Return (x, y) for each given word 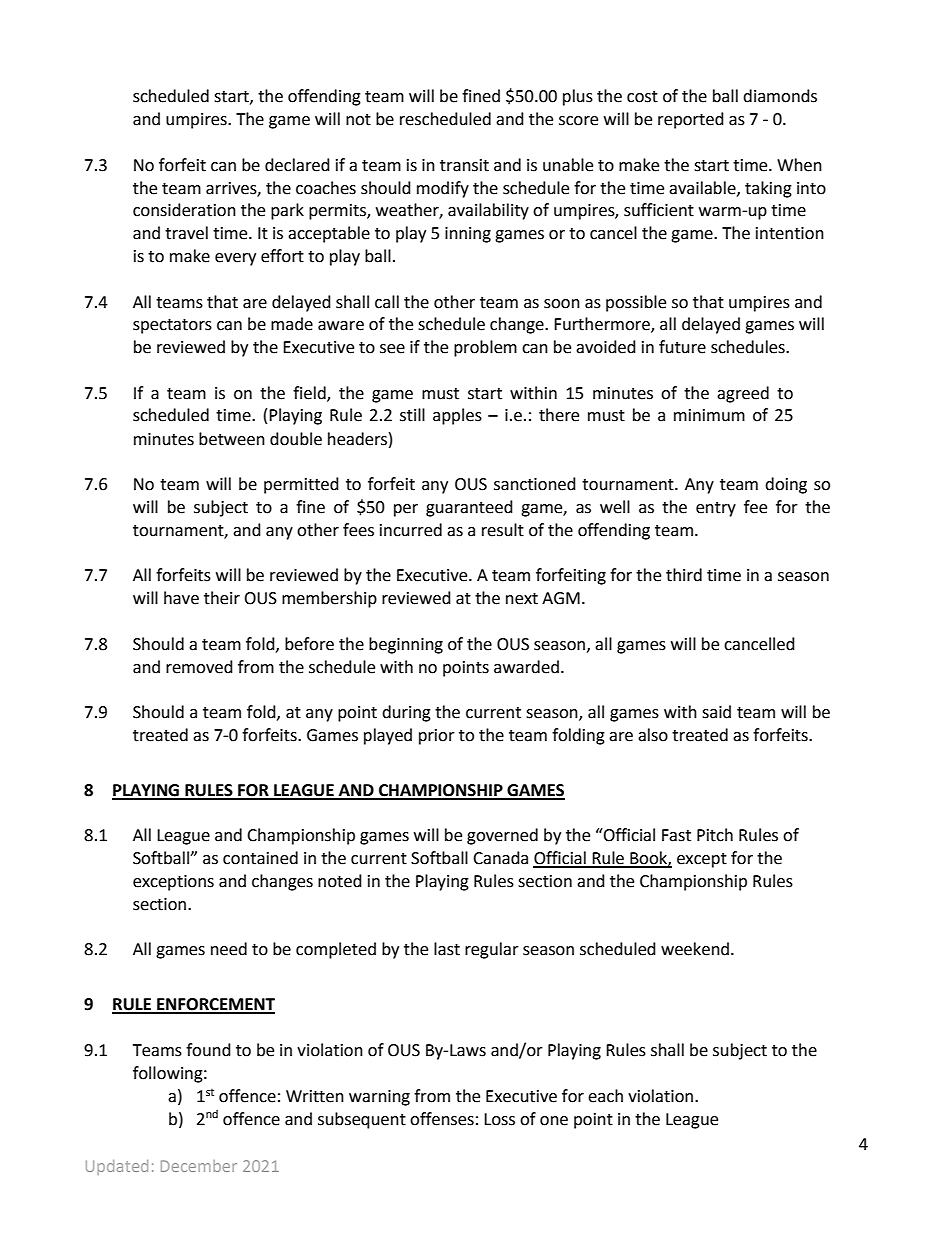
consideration (184, 210)
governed (502, 836)
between (232, 439)
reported (691, 120)
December (199, 1166)
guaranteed (469, 508)
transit (464, 165)
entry (716, 509)
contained (260, 858)
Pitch (715, 835)
